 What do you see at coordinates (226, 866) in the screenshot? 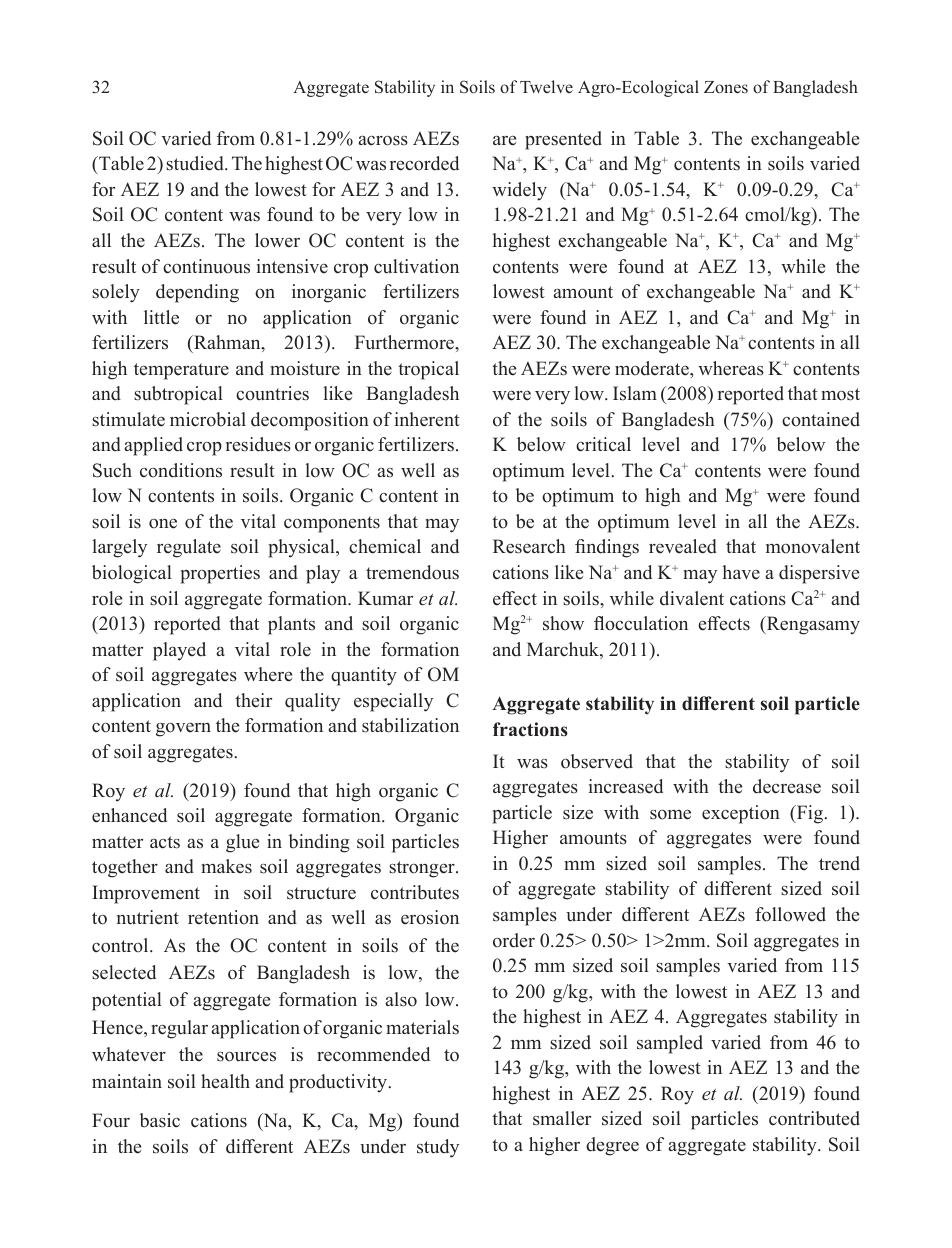
I see `makes` at bounding box center [226, 866].
